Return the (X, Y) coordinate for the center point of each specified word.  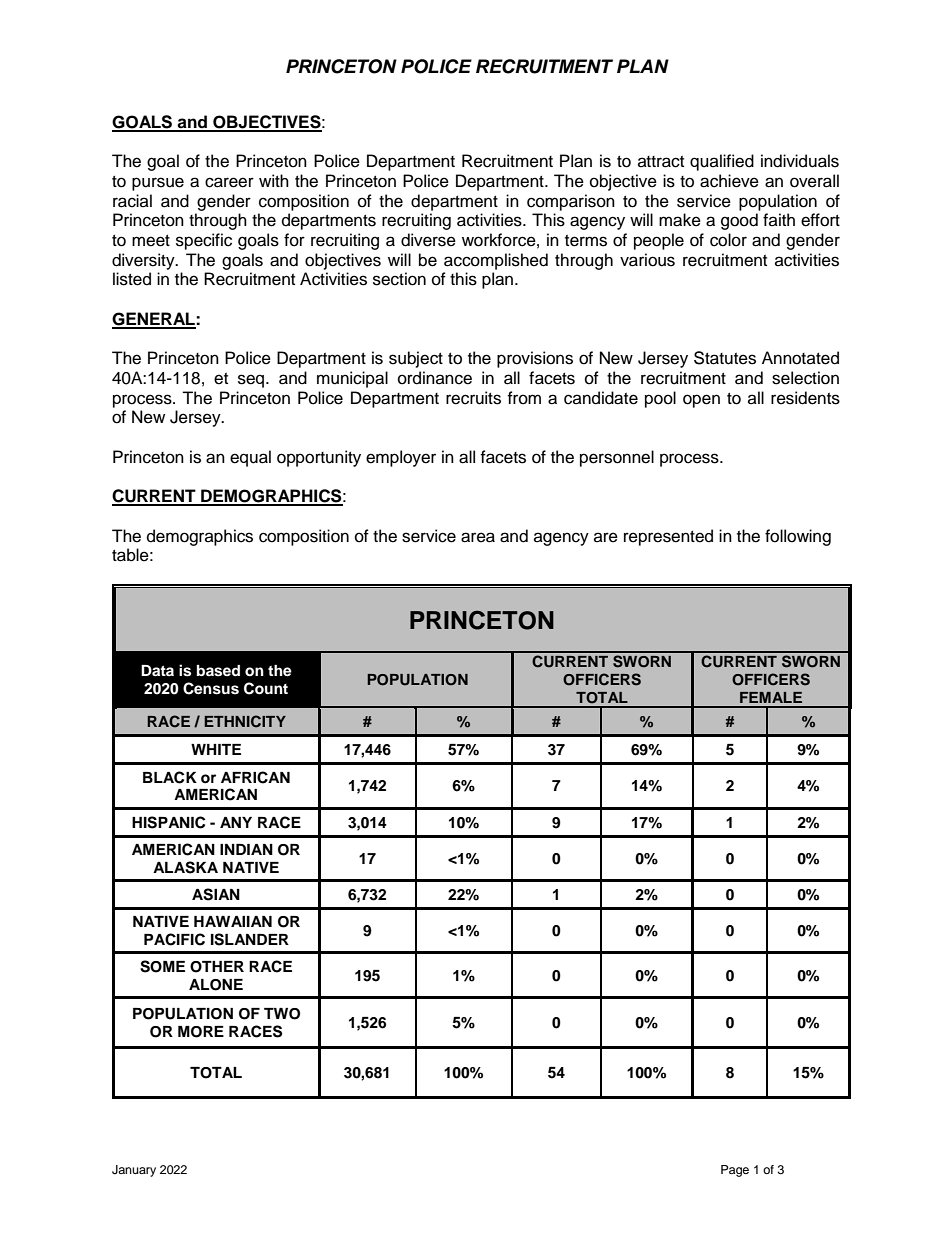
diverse (428, 240)
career (229, 182)
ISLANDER (250, 939)
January (134, 1171)
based (218, 671)
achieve (729, 181)
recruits (473, 398)
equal (250, 458)
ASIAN (216, 894)
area (478, 537)
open (701, 401)
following (798, 537)
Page (735, 1171)
